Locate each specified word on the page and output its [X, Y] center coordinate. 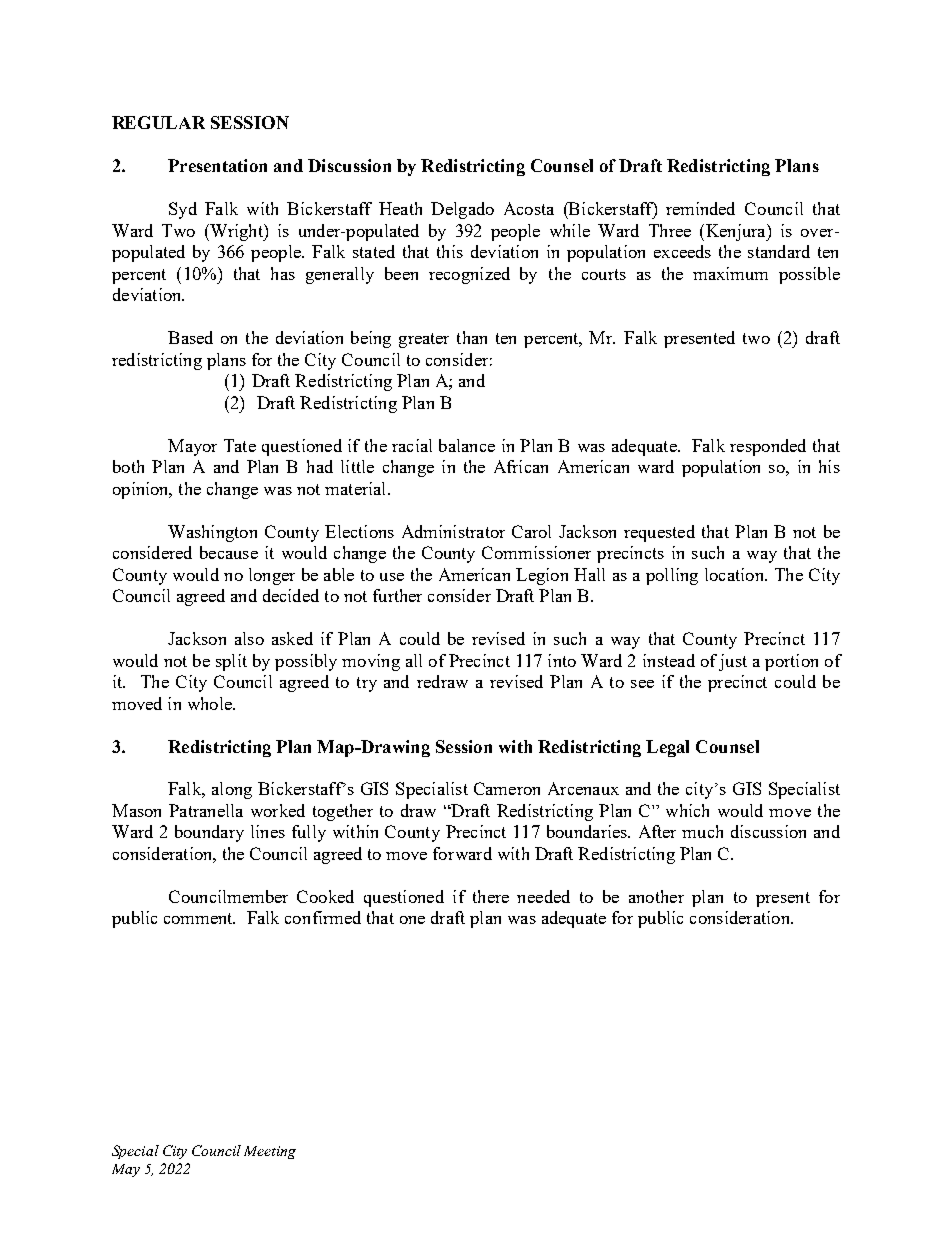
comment [199, 918]
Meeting [270, 1152]
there [491, 896]
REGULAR [158, 122]
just [733, 662]
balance [467, 445]
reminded [700, 208]
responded [768, 447]
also [249, 638]
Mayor [192, 447]
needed [543, 896]
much [702, 831]
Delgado [462, 210]
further [397, 595]
